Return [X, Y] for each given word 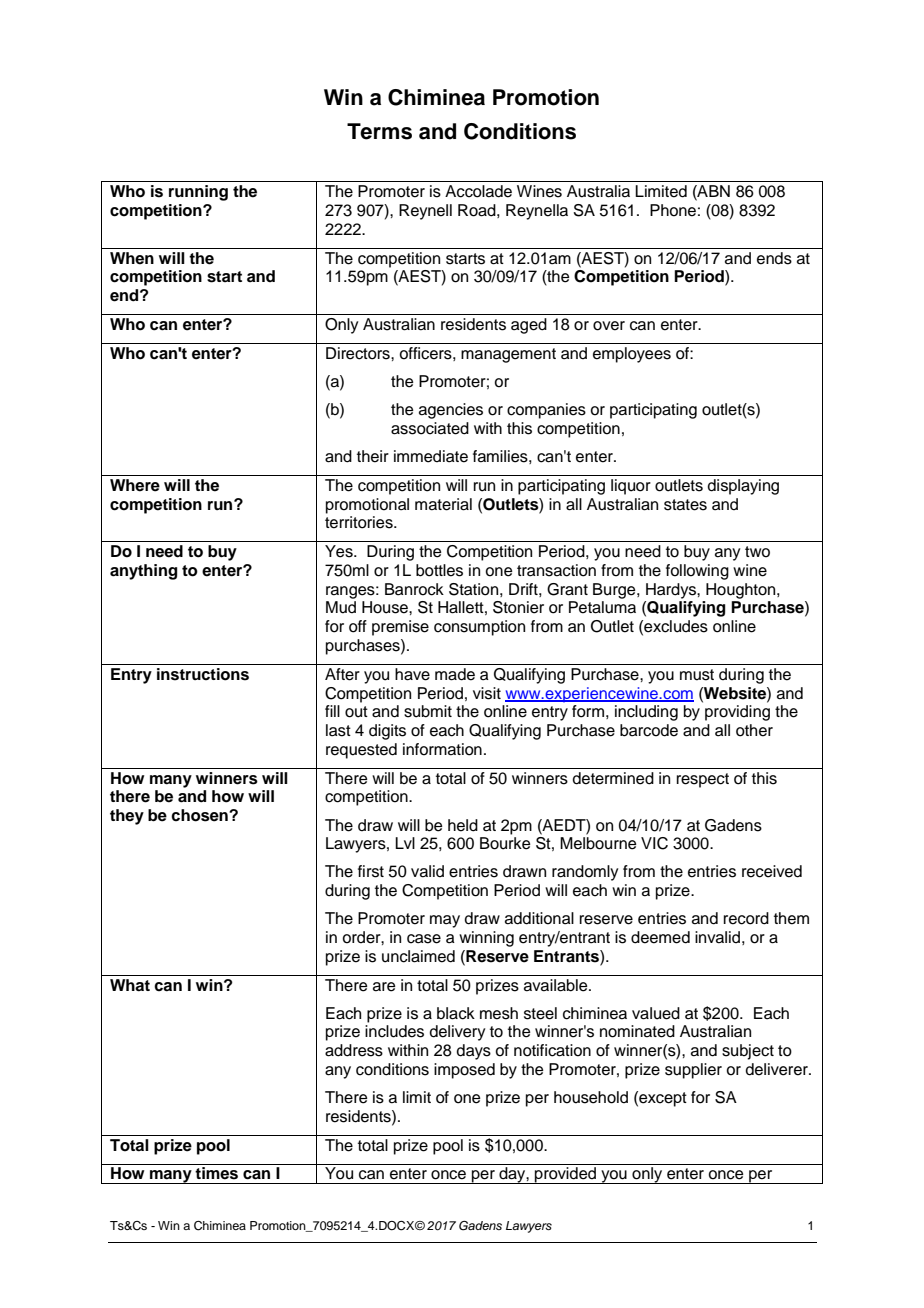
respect [703, 780]
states [685, 505]
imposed [464, 1071]
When [132, 258]
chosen [200, 815]
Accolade [478, 191]
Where [135, 485]
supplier [693, 1071]
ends [774, 258]
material [443, 504]
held [463, 825]
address [354, 1050]
